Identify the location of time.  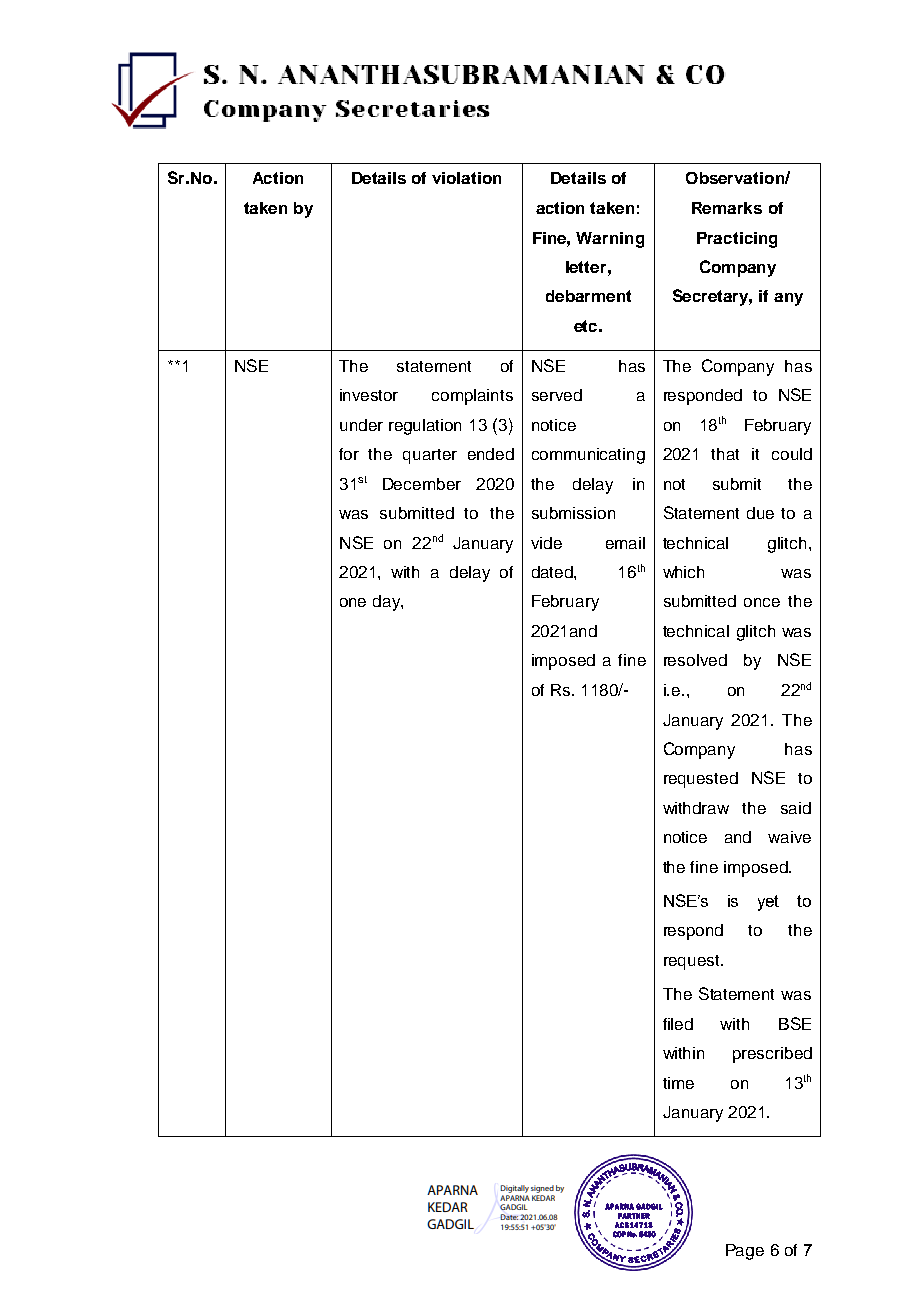
(678, 1083).
